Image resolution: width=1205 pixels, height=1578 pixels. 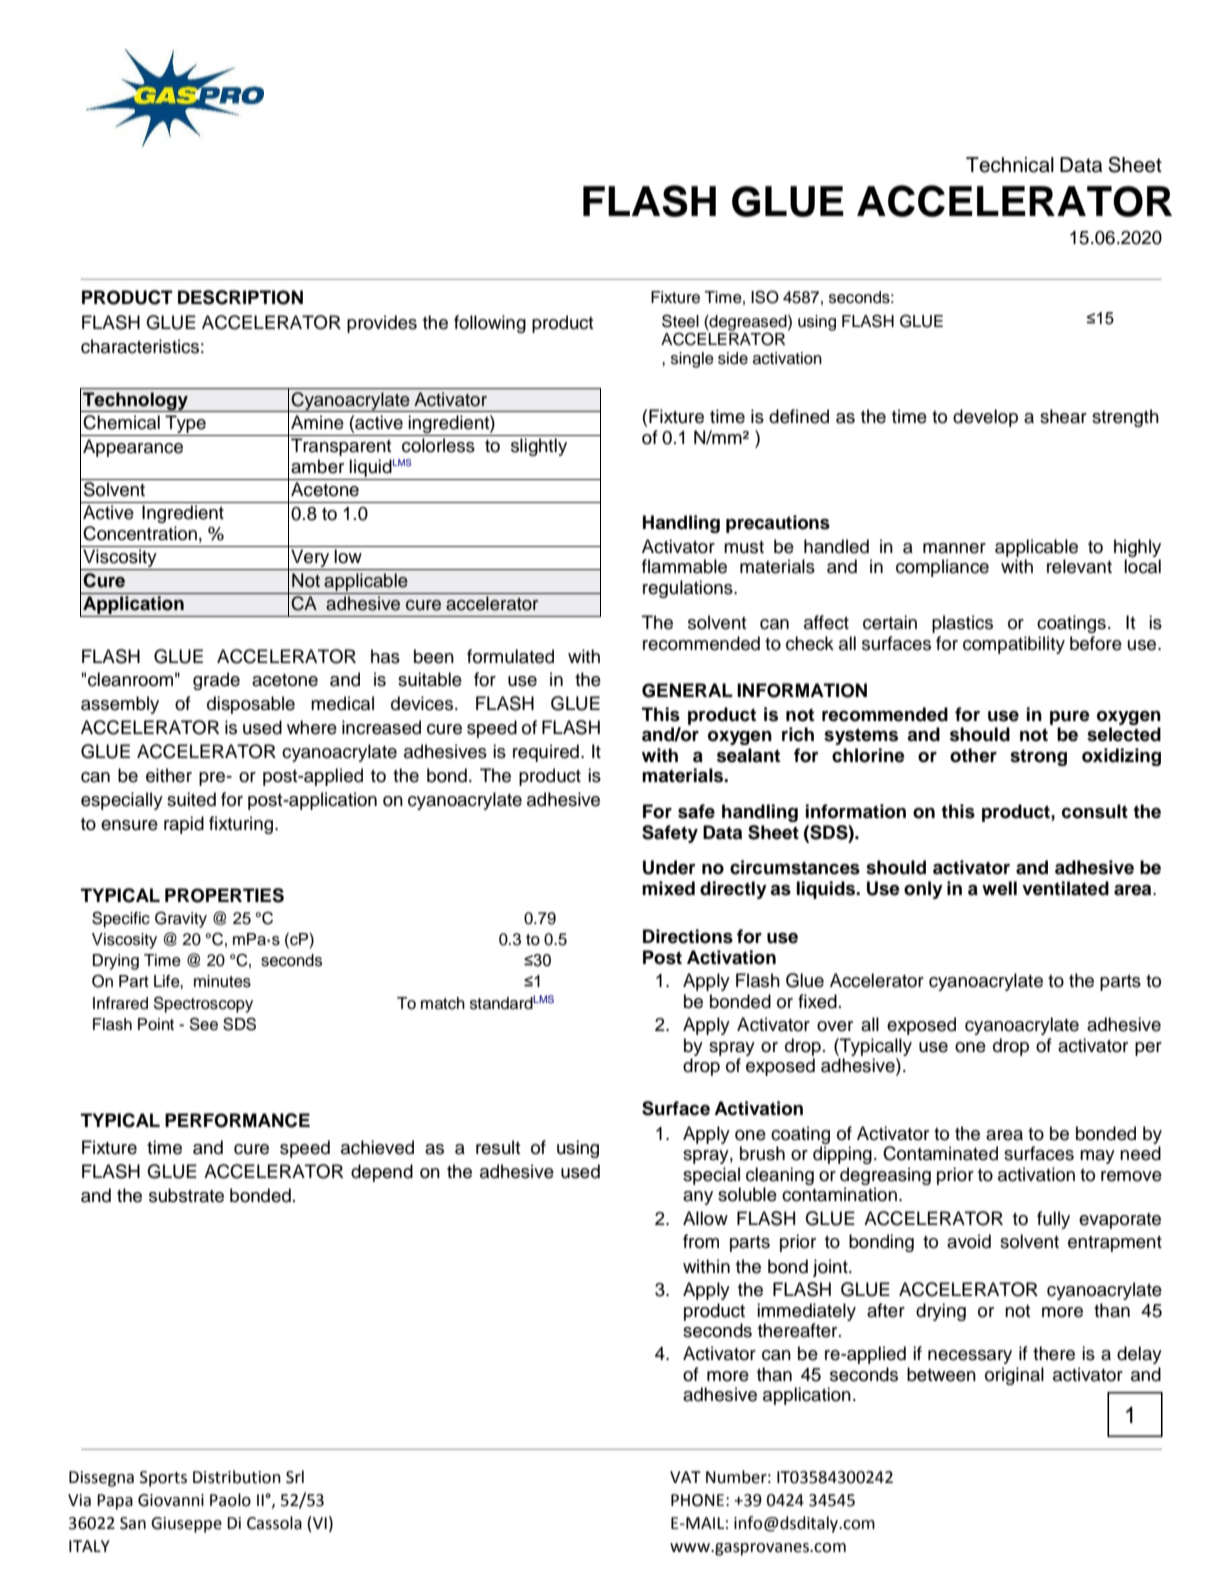 What do you see at coordinates (203, 1024) in the page?
I see `See` at bounding box center [203, 1024].
